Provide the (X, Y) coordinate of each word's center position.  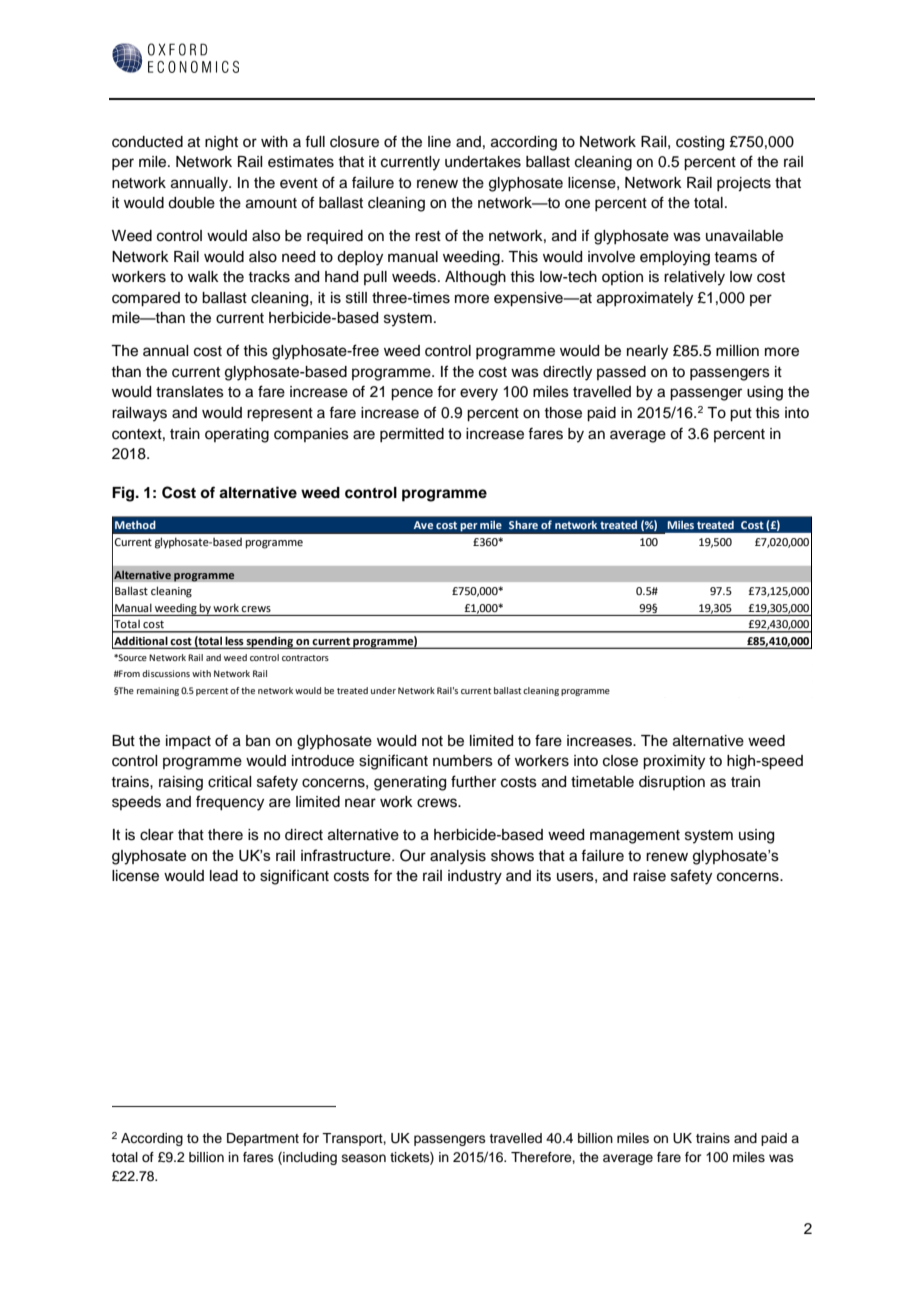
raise (649, 876)
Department (263, 1139)
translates (190, 392)
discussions (166, 673)
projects (744, 184)
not (432, 741)
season (364, 1158)
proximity (674, 762)
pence (412, 394)
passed (621, 373)
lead (224, 876)
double (191, 203)
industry (475, 877)
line (439, 142)
